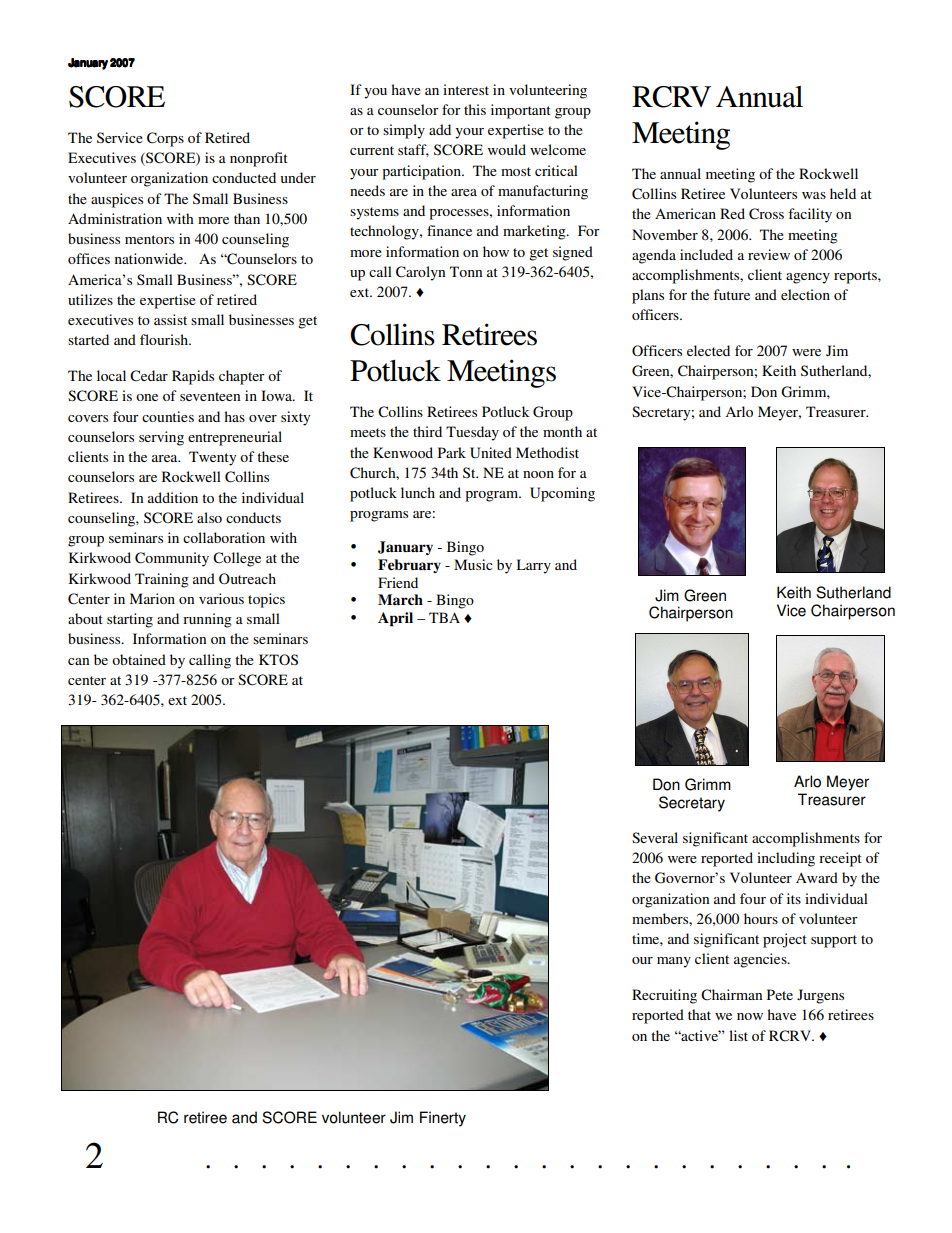 The height and width of the screenshot is (1233, 952). I want to click on including, so click(786, 859).
